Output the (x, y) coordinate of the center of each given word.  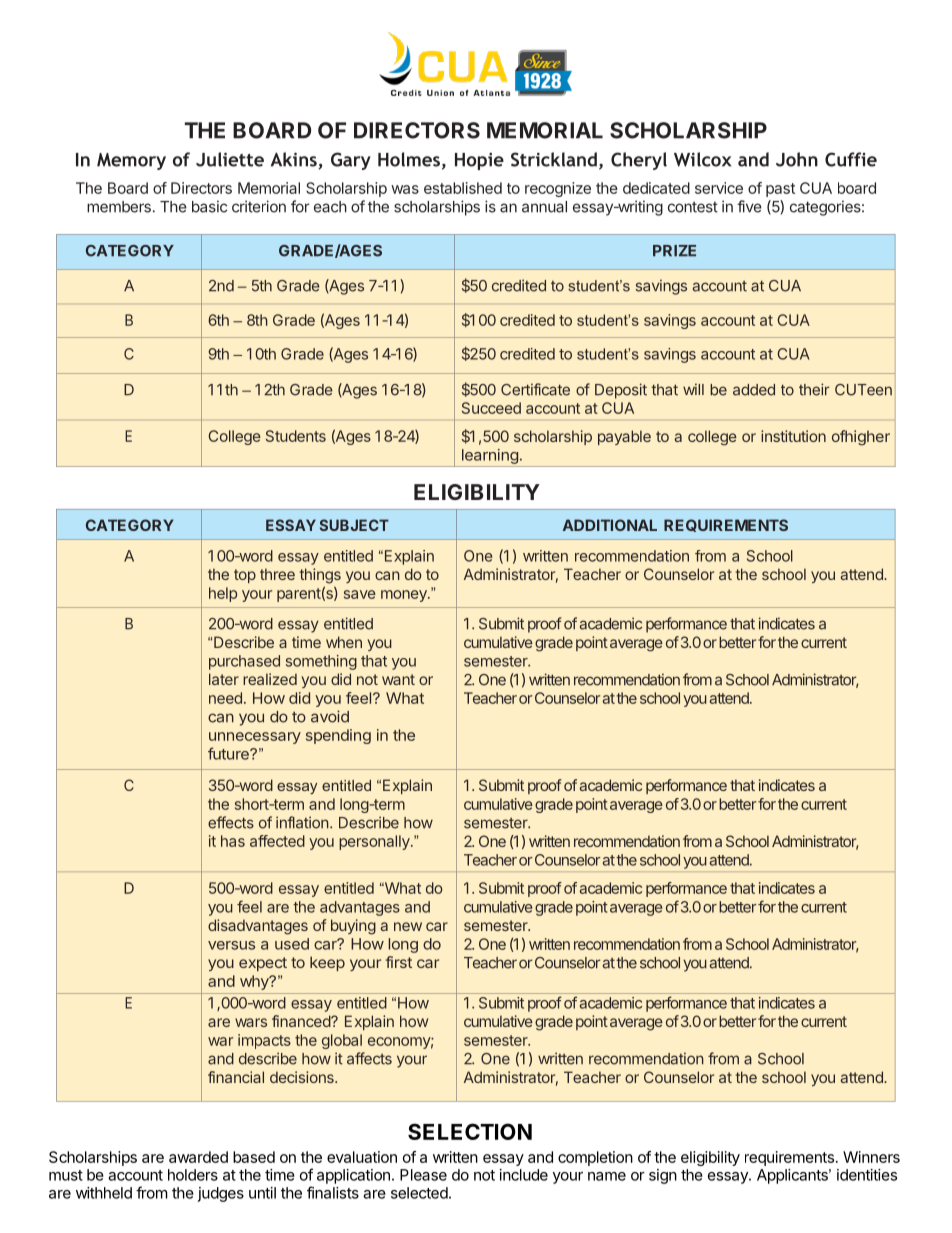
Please (423, 1175)
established (463, 188)
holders (193, 1175)
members (119, 207)
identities (867, 1175)
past (780, 190)
